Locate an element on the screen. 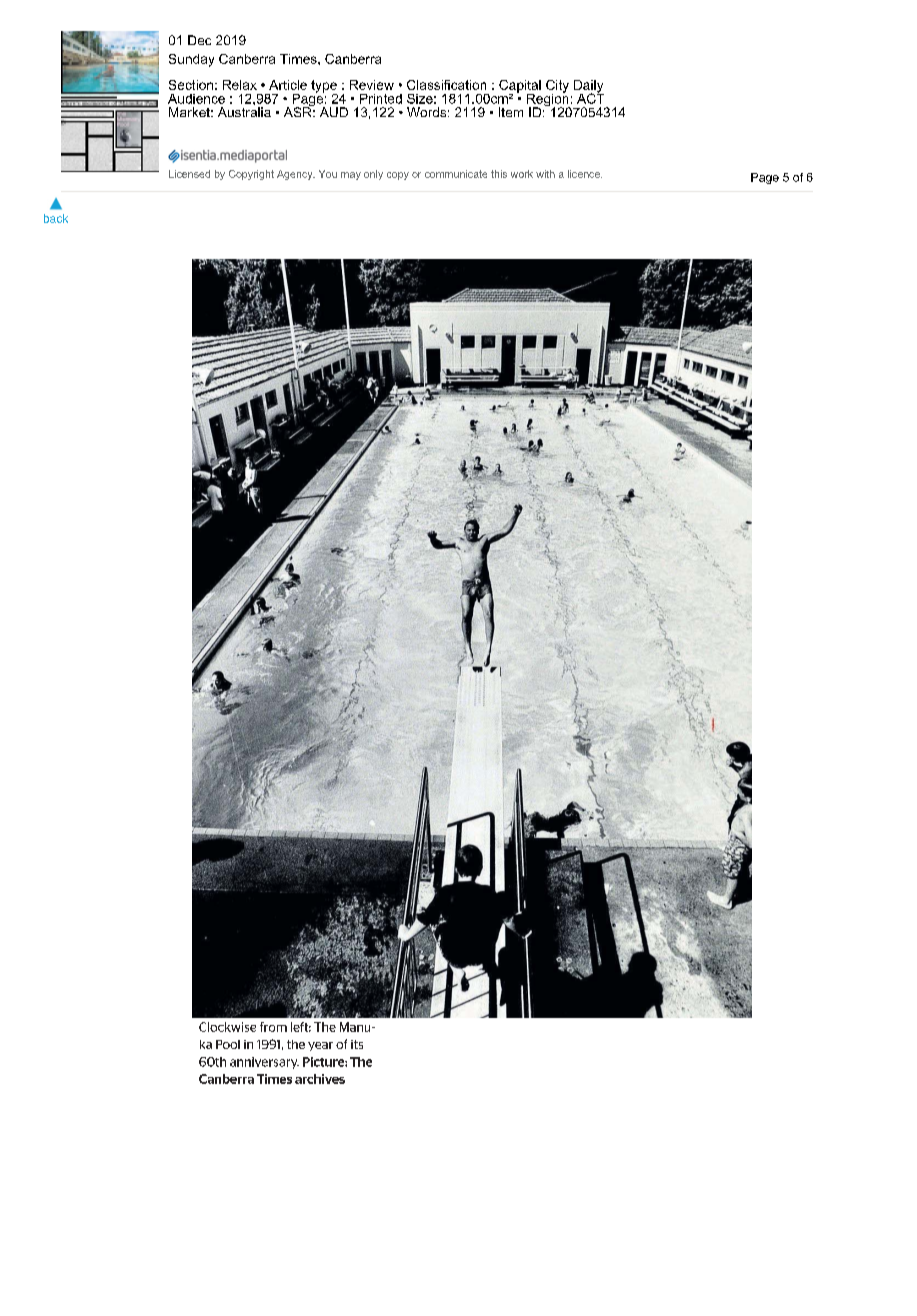  type is located at coordinates (324, 87).
